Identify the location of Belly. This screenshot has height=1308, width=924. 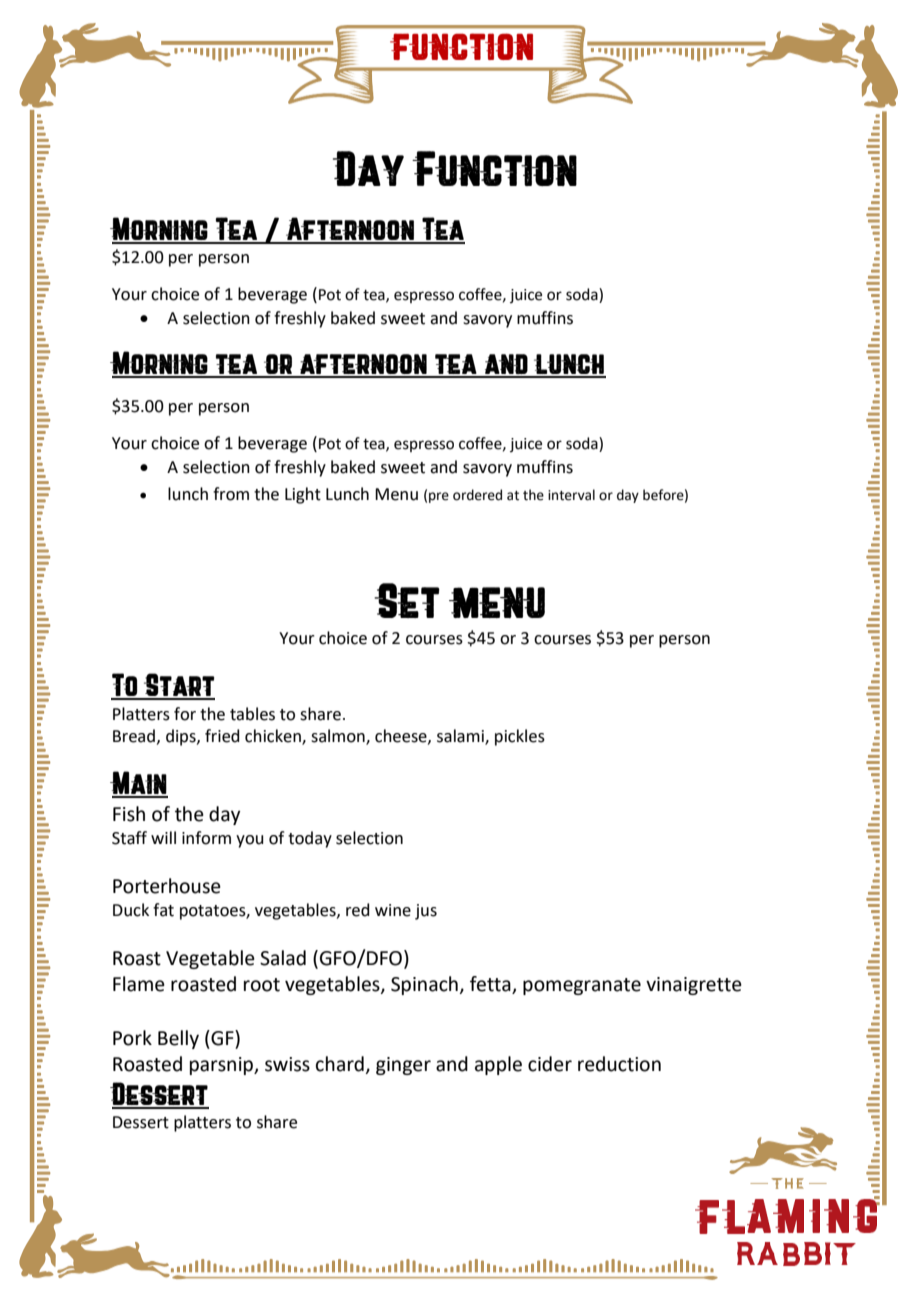
(178, 1039).
